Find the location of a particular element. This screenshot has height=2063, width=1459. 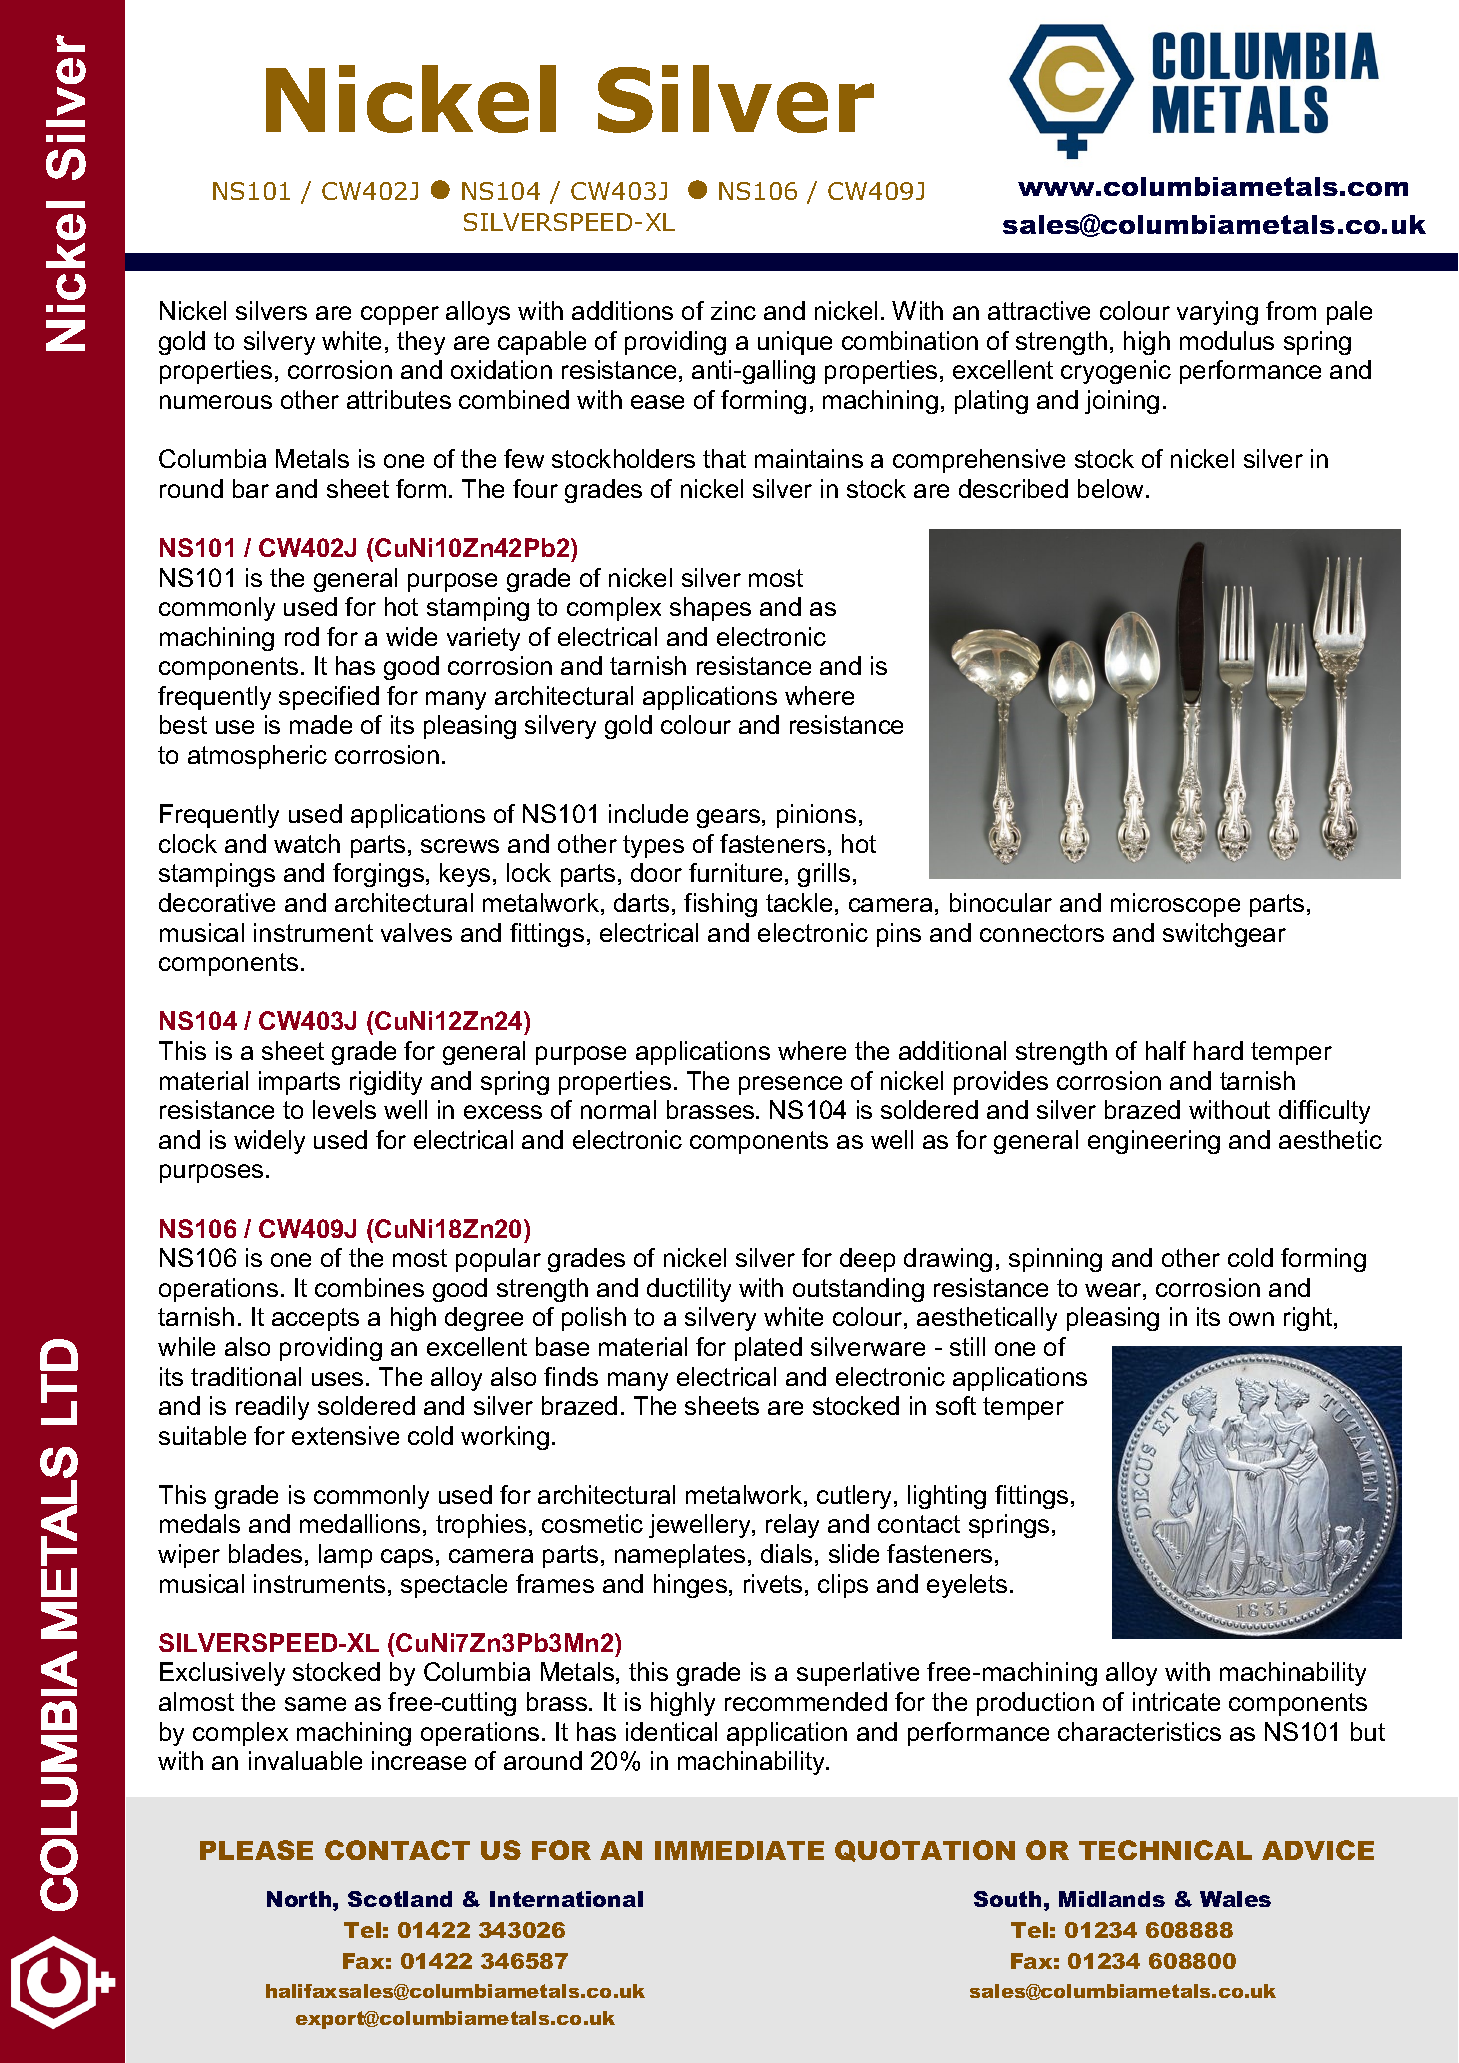

levels is located at coordinates (344, 1109).
